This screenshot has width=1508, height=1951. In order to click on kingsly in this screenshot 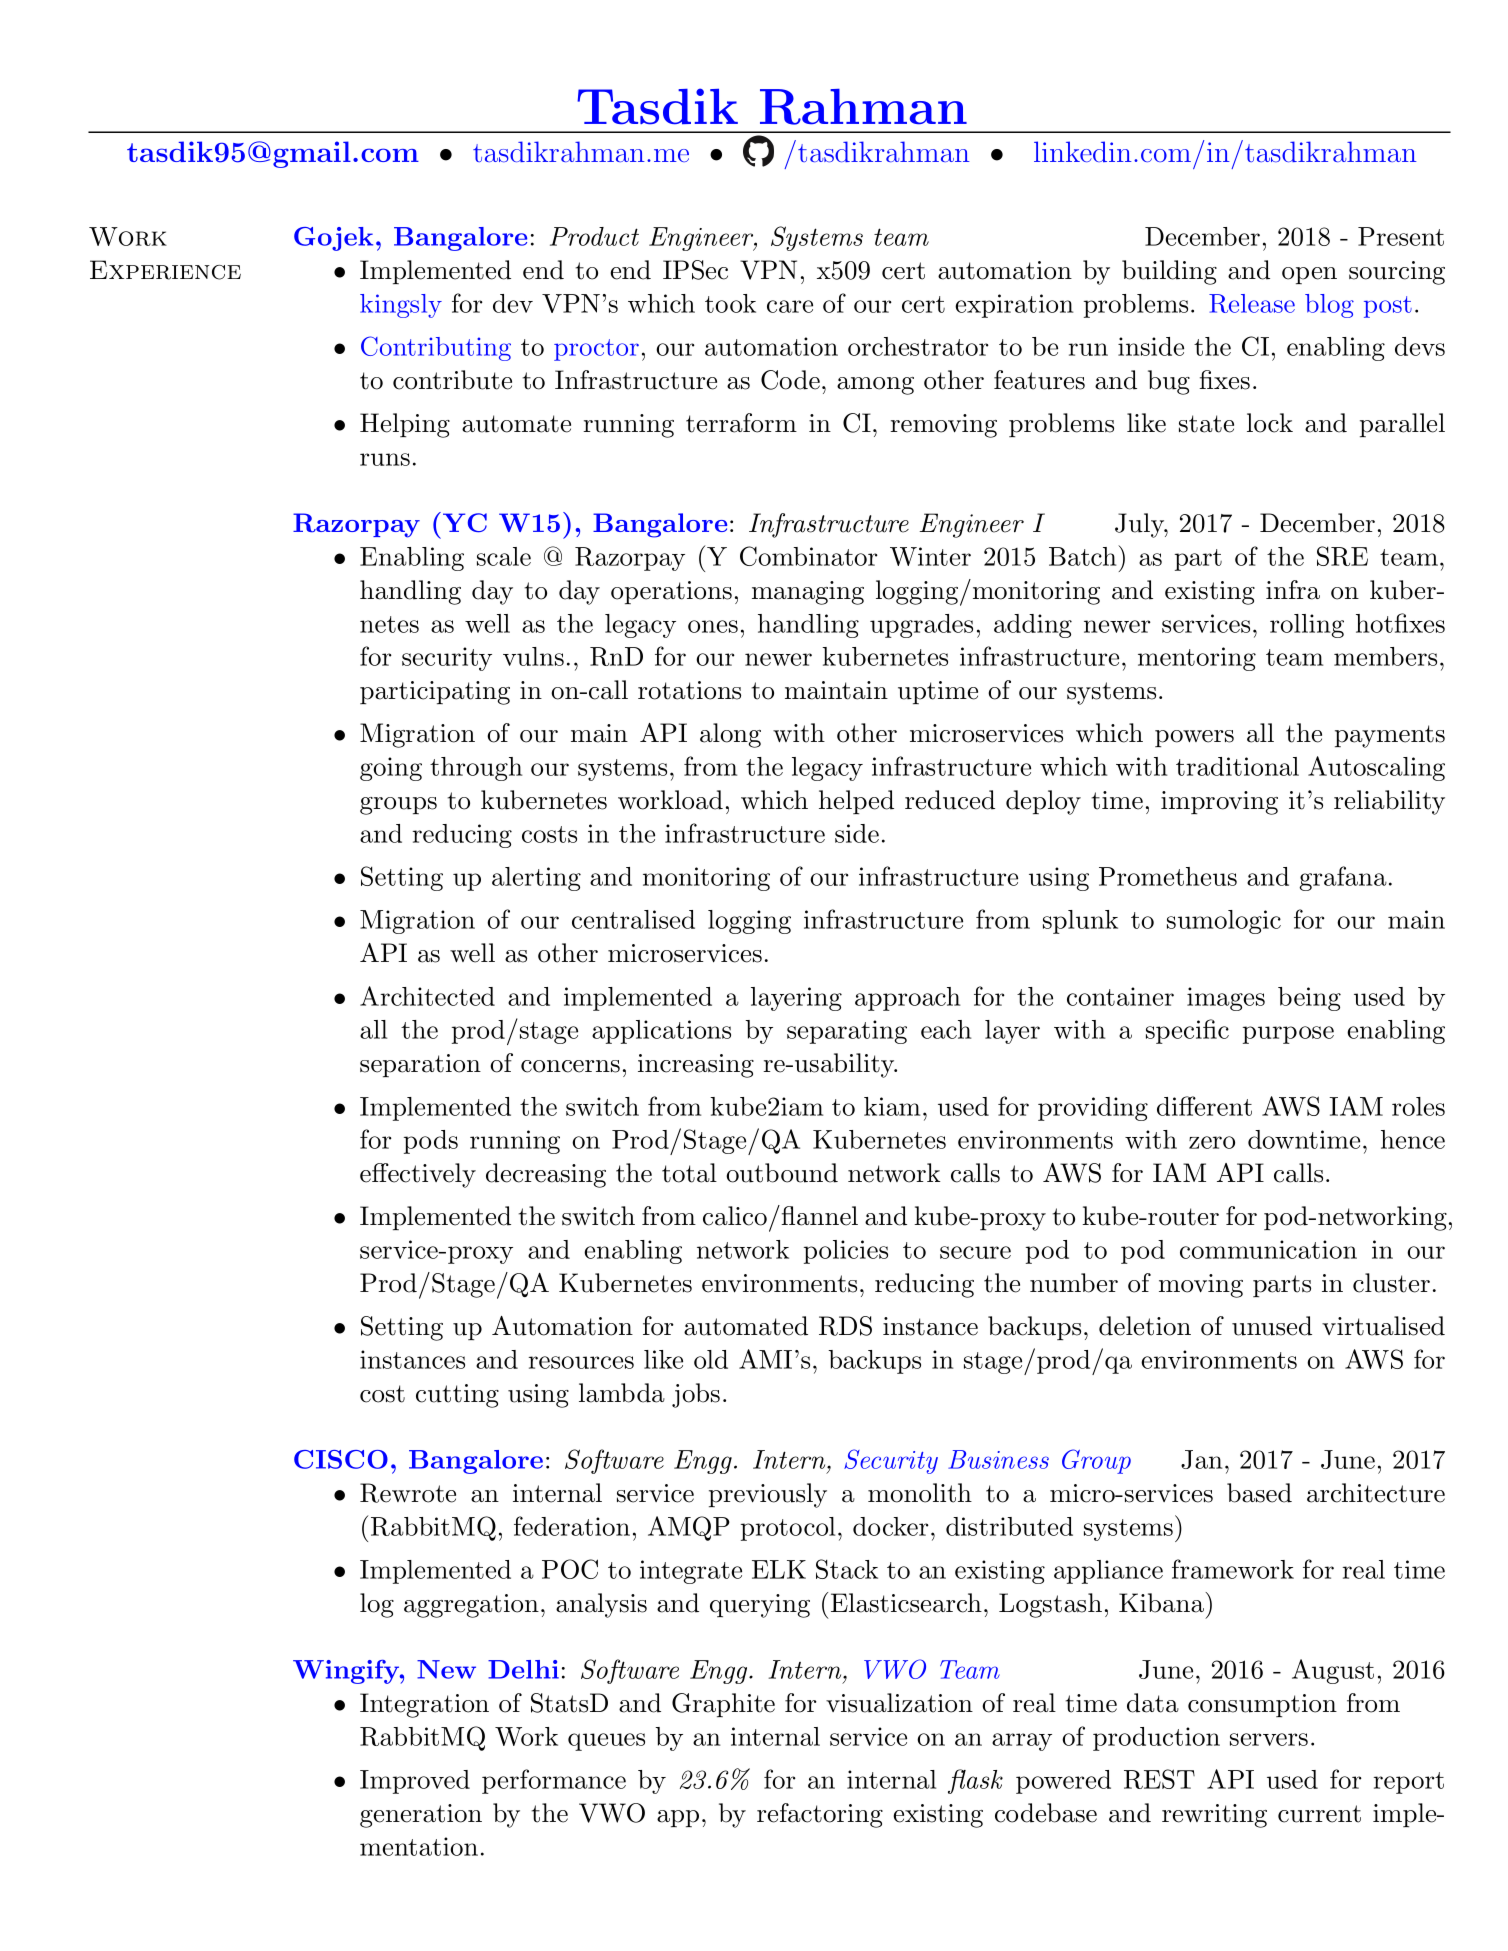, I will do `click(401, 306)`.
